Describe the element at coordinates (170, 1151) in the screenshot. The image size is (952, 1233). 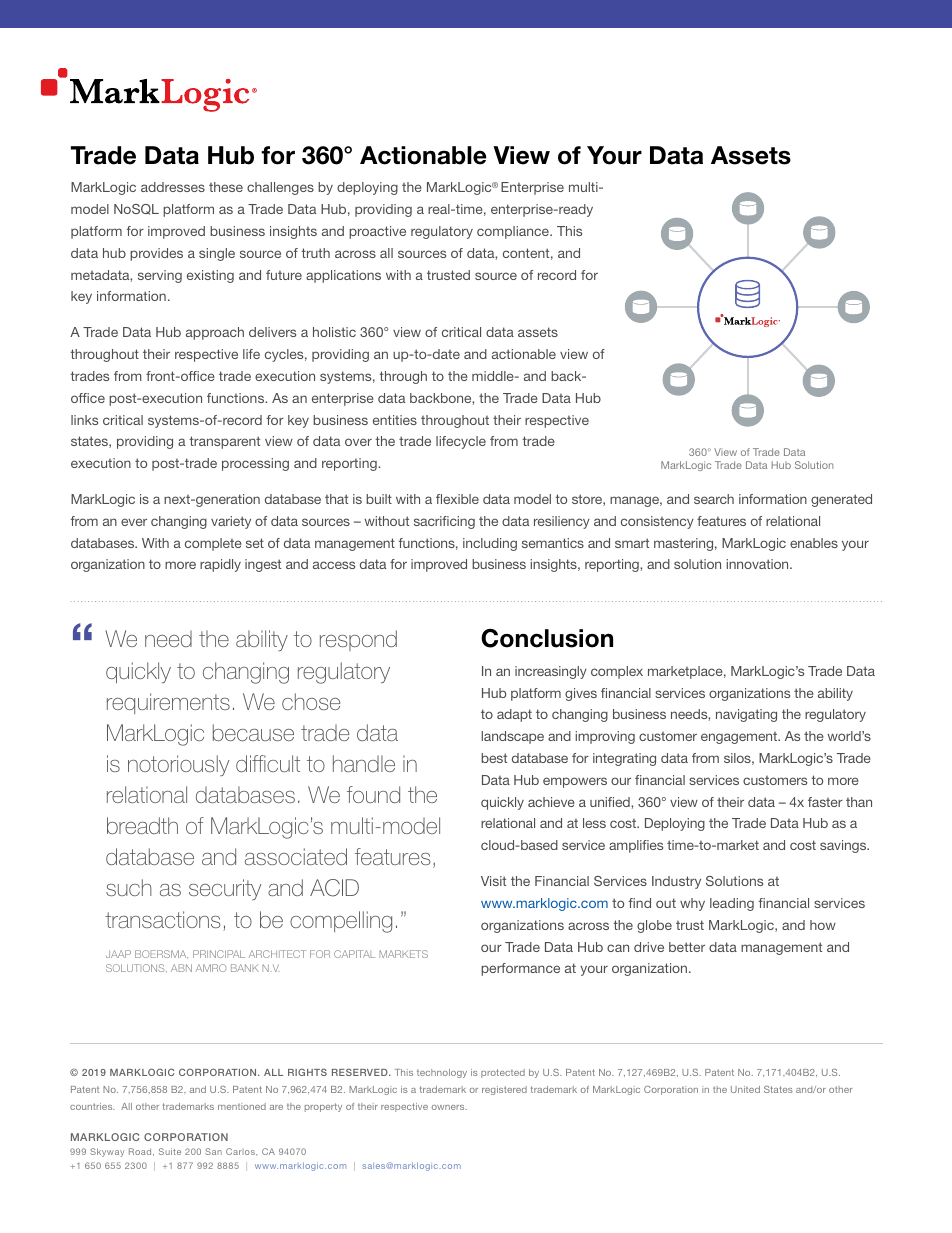
I see `Suite` at that location.
